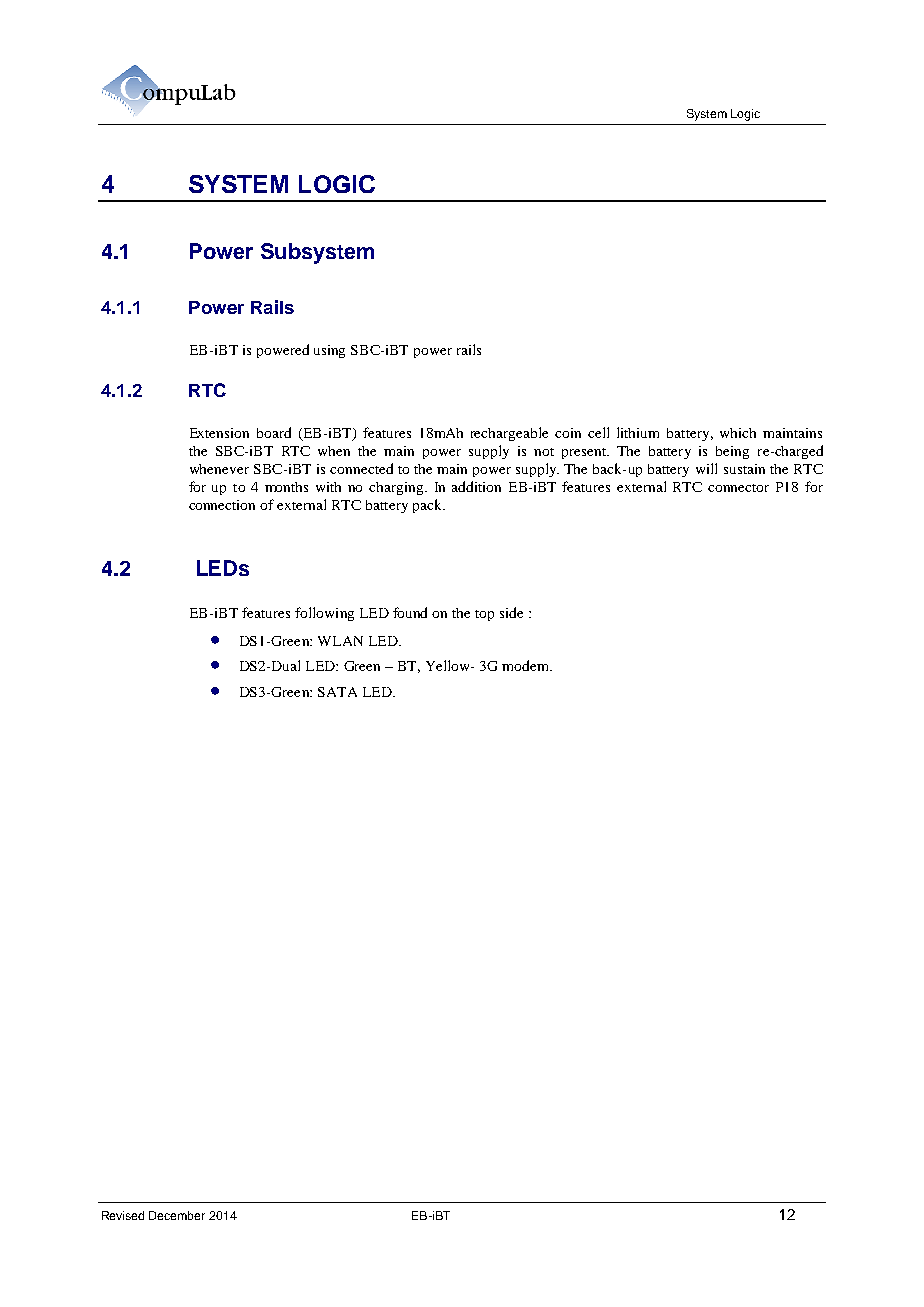 Image resolution: width=924 pixels, height=1307 pixels. Describe the element at coordinates (123, 1215) in the page. I see `Revised` at that location.
